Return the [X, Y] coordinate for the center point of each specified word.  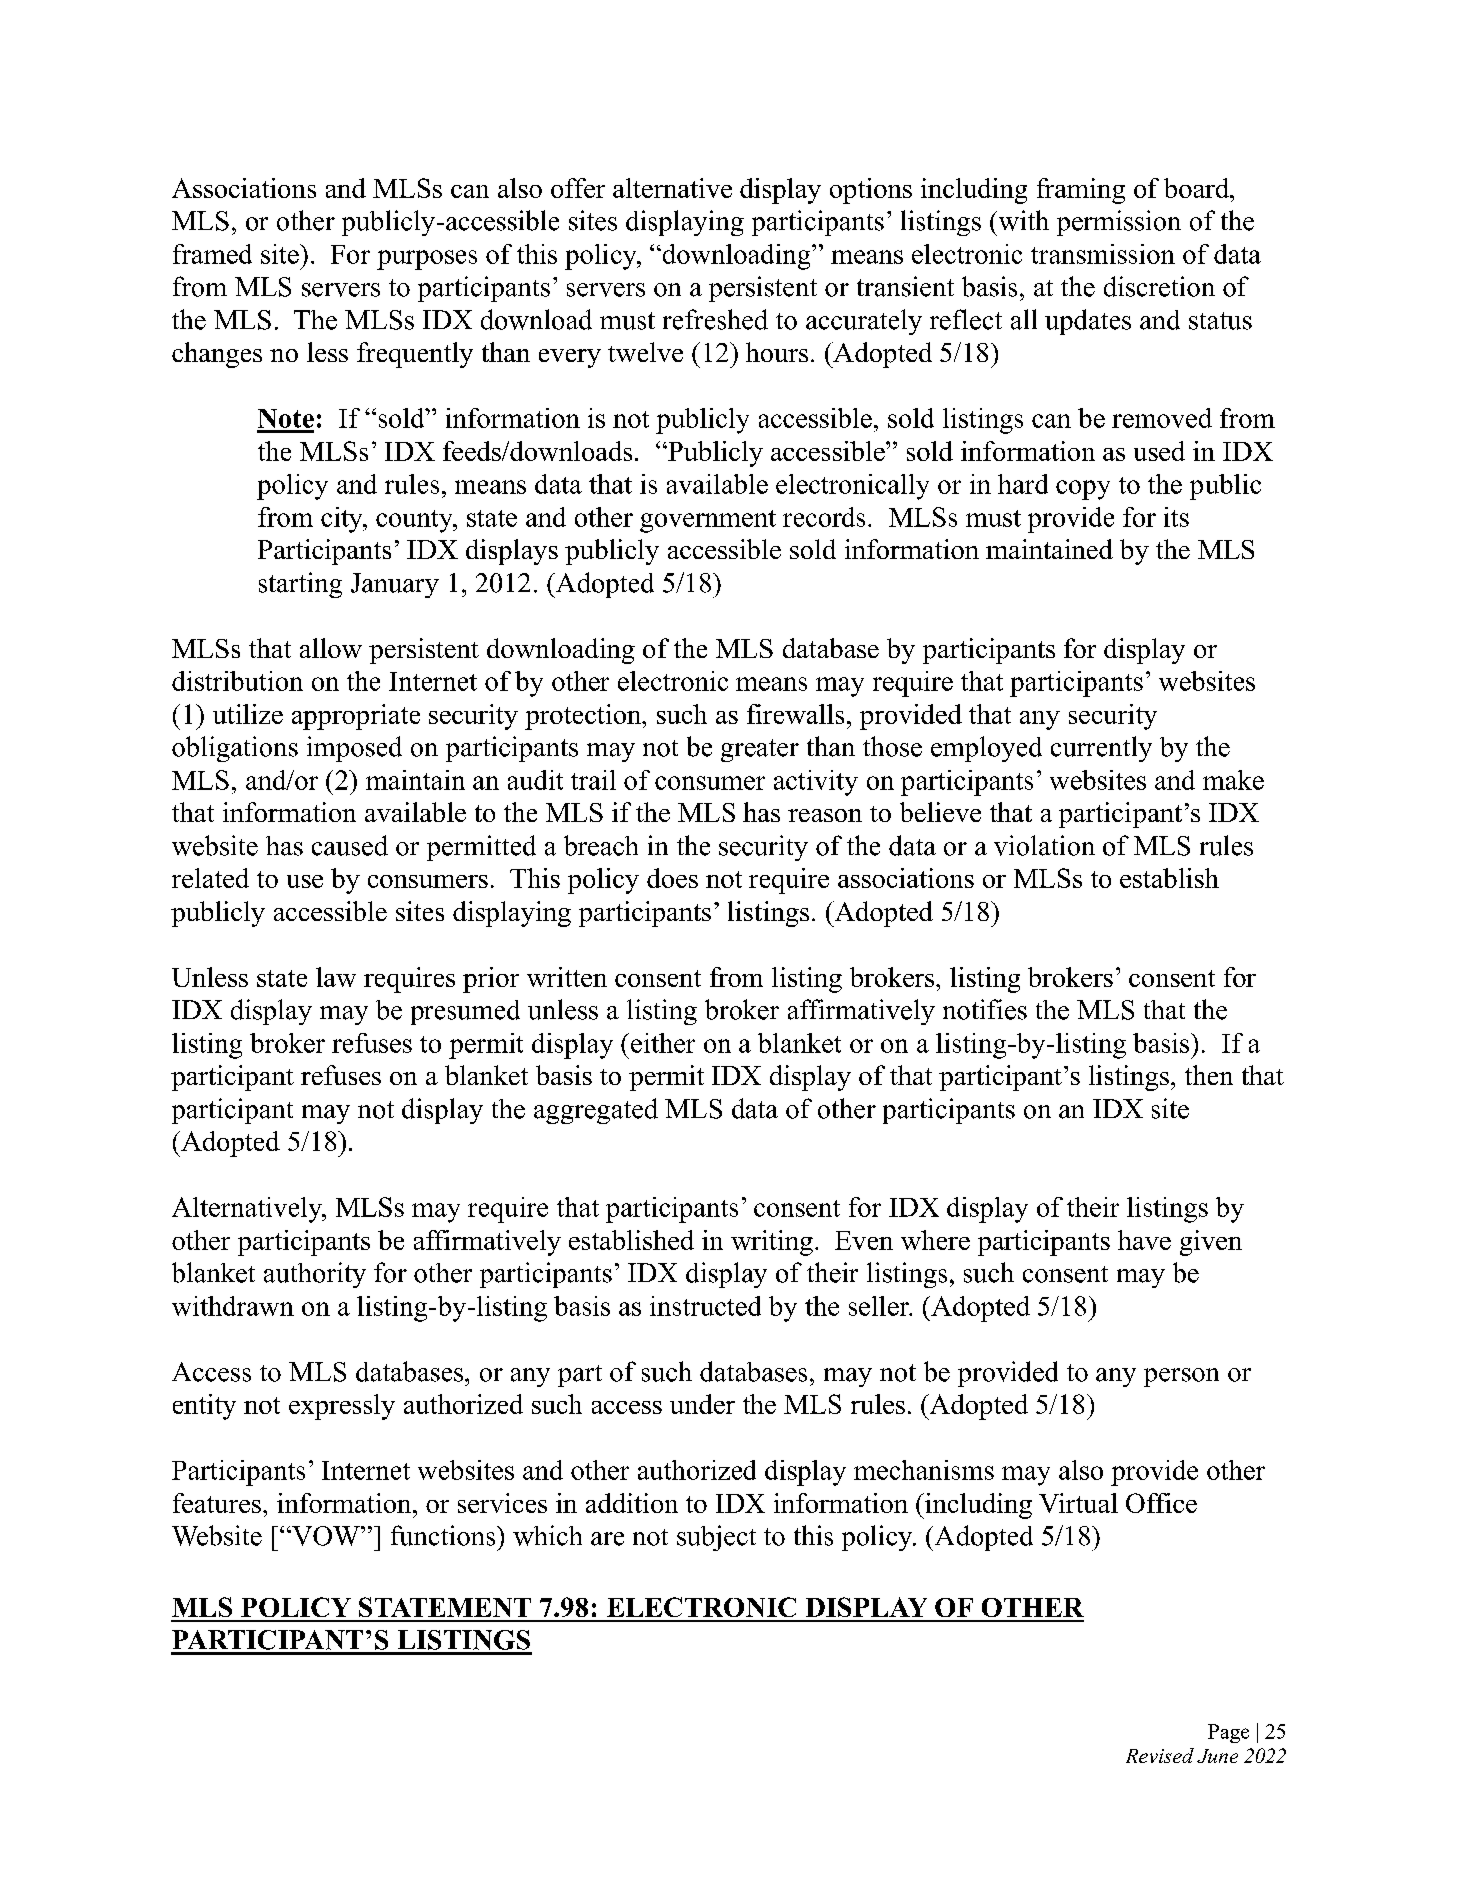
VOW [326, 1536]
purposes [427, 260]
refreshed [715, 319]
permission [1119, 223]
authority [315, 1275]
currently [1101, 749]
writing [772, 1243]
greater [760, 750]
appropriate [356, 717]
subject [716, 1538]
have [1144, 1240]
